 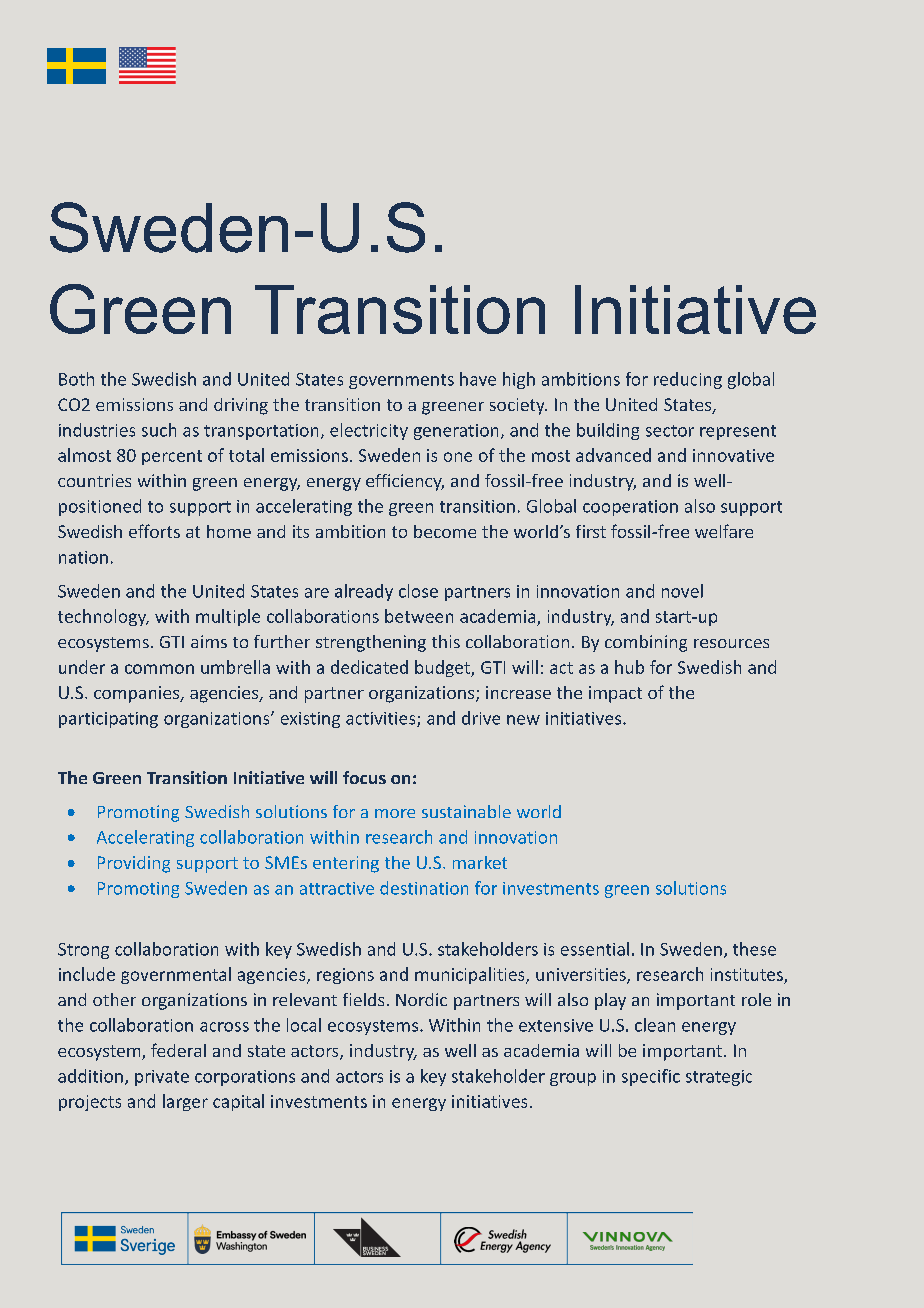 I want to click on welfare, so click(x=724, y=531).
